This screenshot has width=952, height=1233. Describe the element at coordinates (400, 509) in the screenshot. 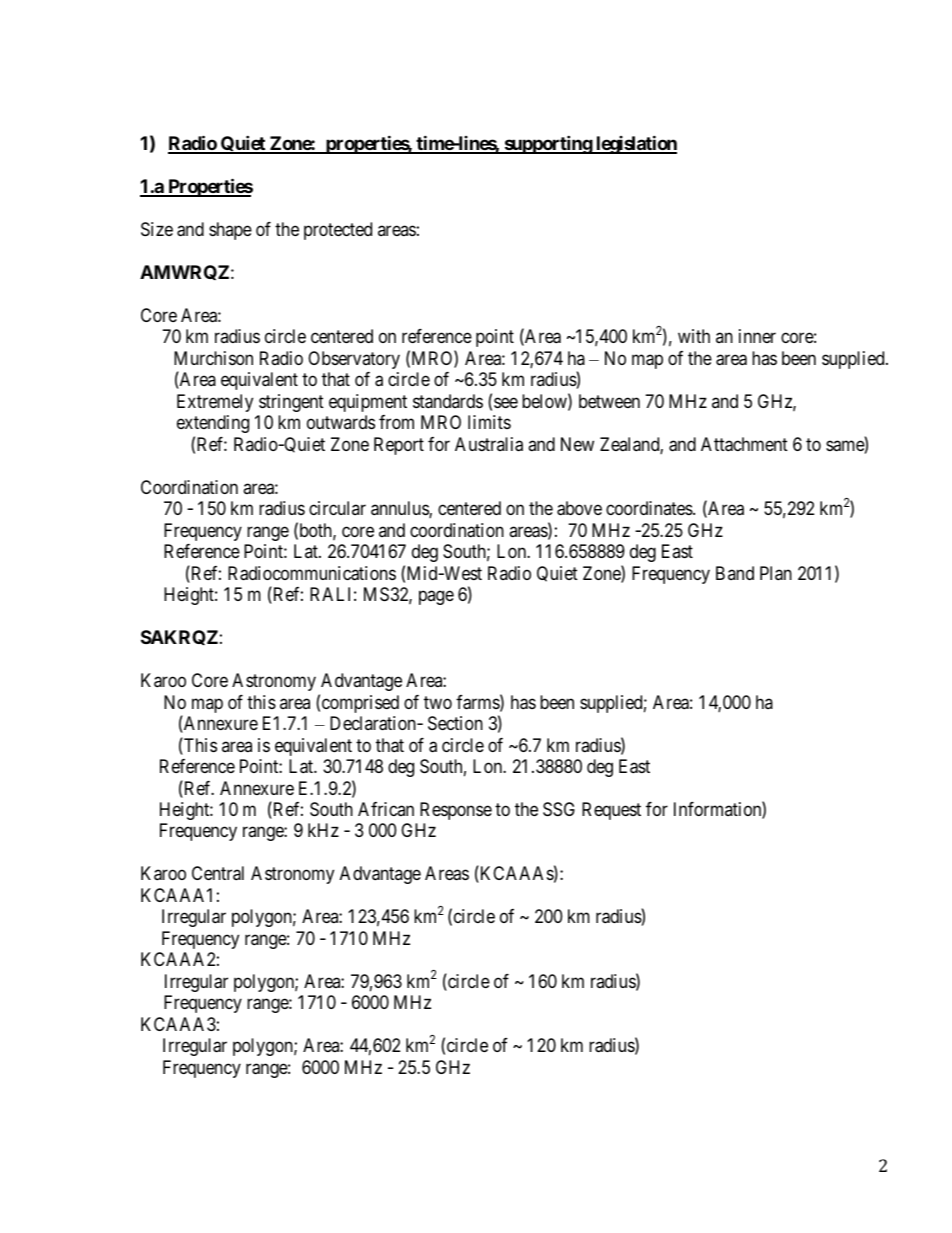

I see `annulus` at that location.
